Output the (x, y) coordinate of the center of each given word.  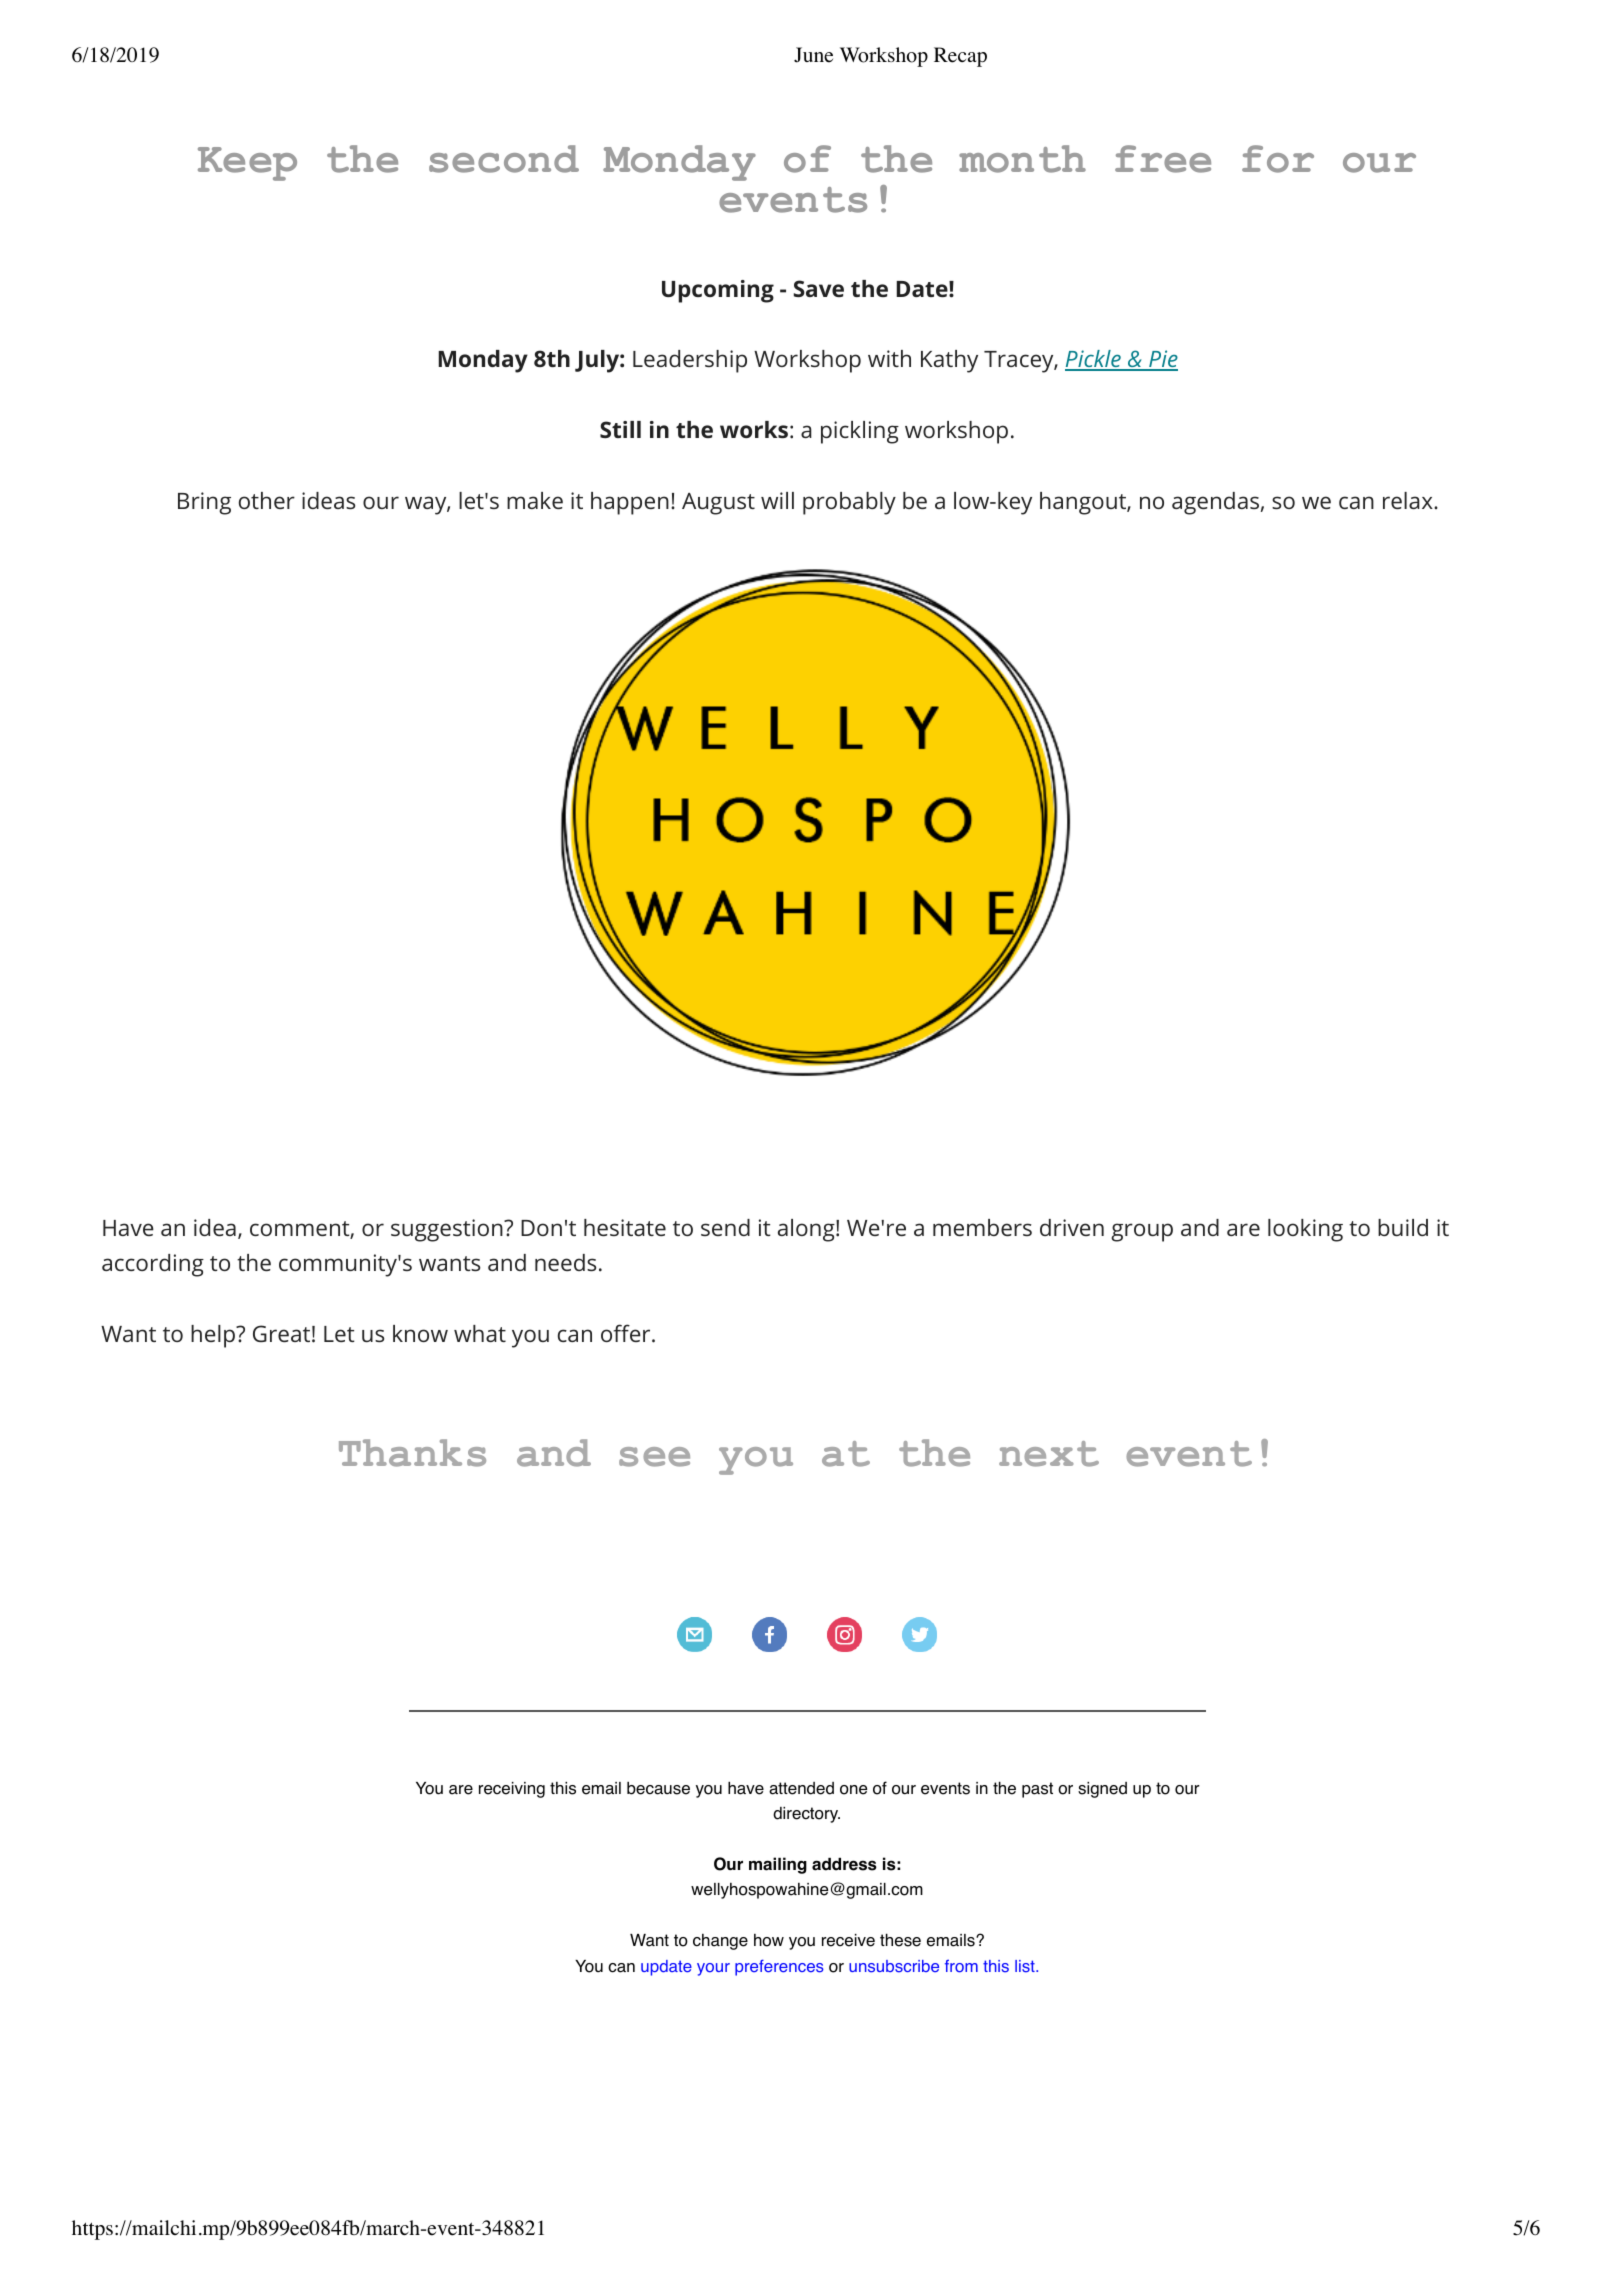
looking (1305, 1230)
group (1142, 1232)
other (267, 500)
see (654, 1457)
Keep (247, 164)
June (813, 55)
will (777, 500)
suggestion (448, 1230)
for (1278, 159)
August (718, 504)
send (725, 1227)
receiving (512, 1790)
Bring (204, 503)
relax (1409, 500)
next (1049, 1454)
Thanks (412, 1453)
